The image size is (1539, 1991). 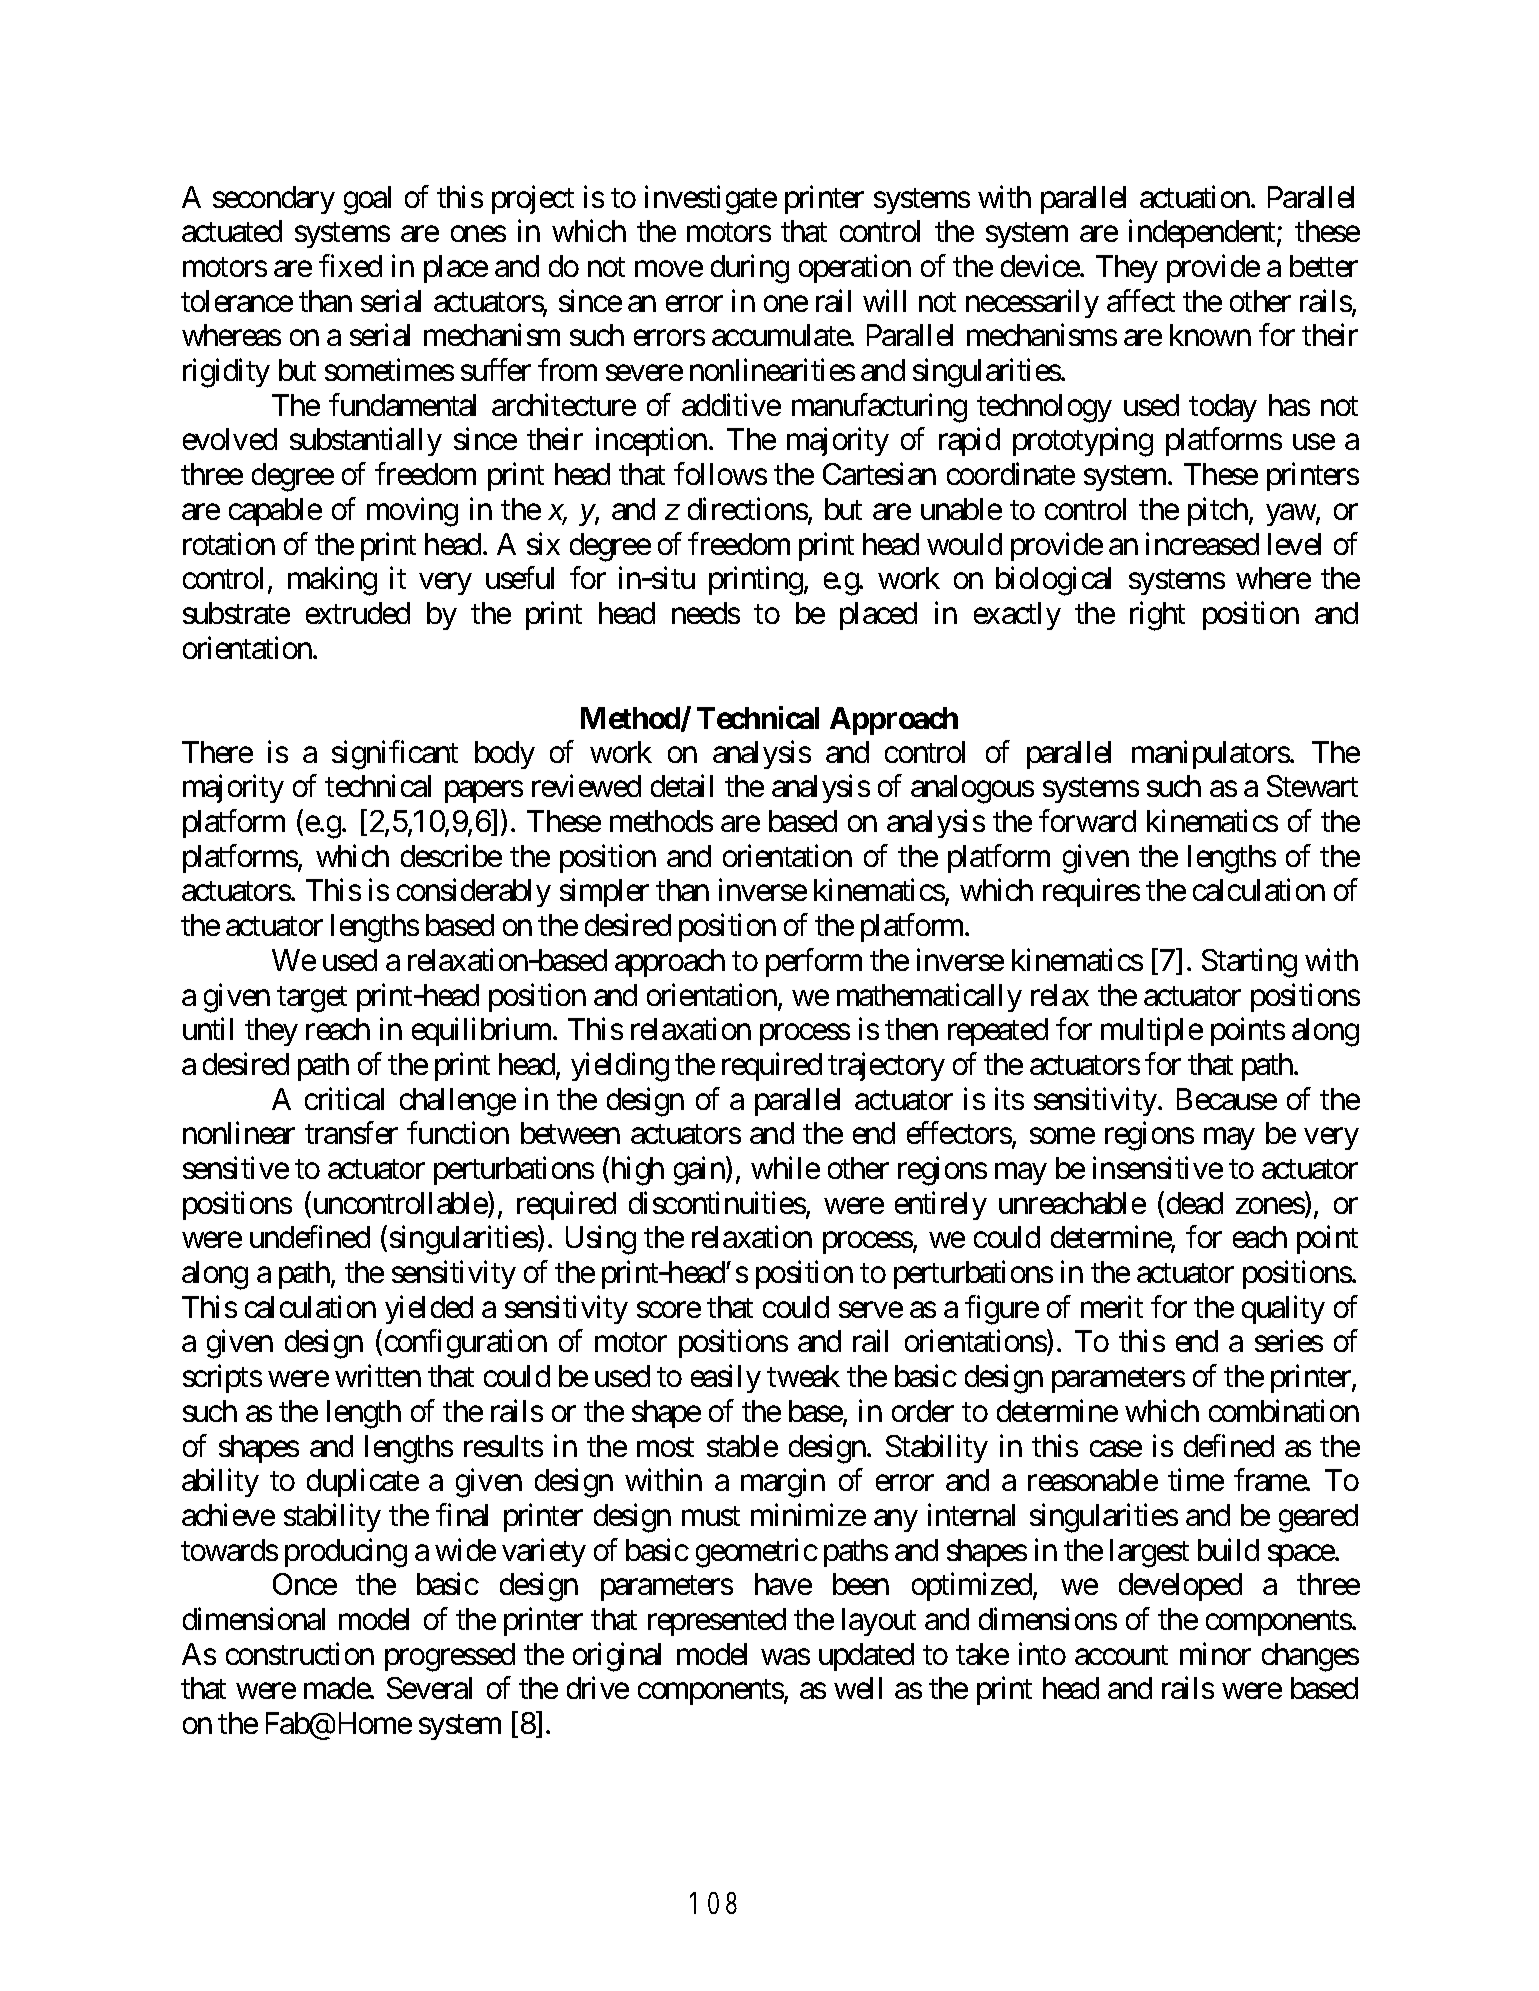 I want to click on target, so click(x=312, y=999).
